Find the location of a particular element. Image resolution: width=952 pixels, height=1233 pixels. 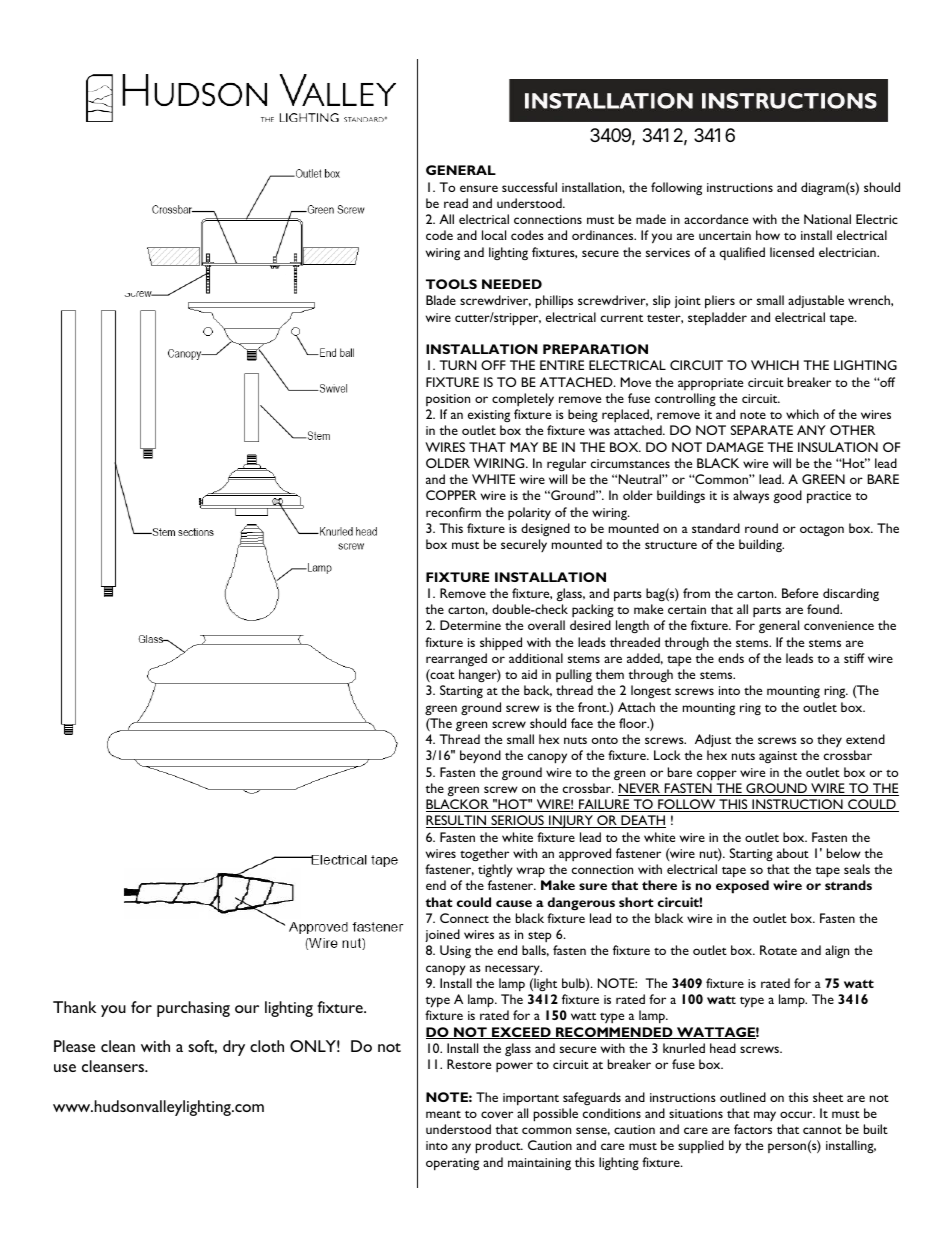

Before is located at coordinates (800, 593).
